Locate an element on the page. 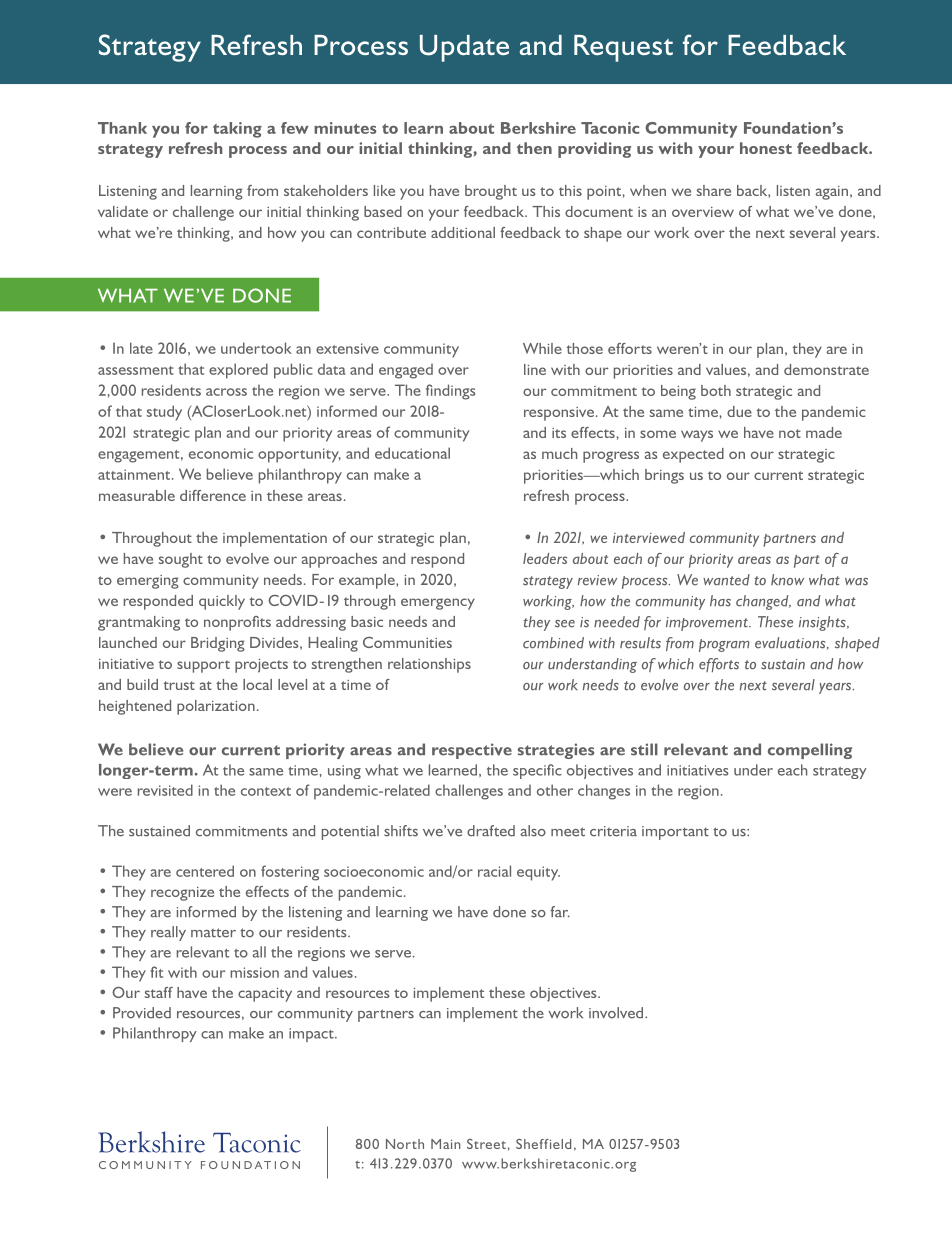 Image resolution: width=952 pixels, height=1233 pixels. compelling is located at coordinates (810, 751).
